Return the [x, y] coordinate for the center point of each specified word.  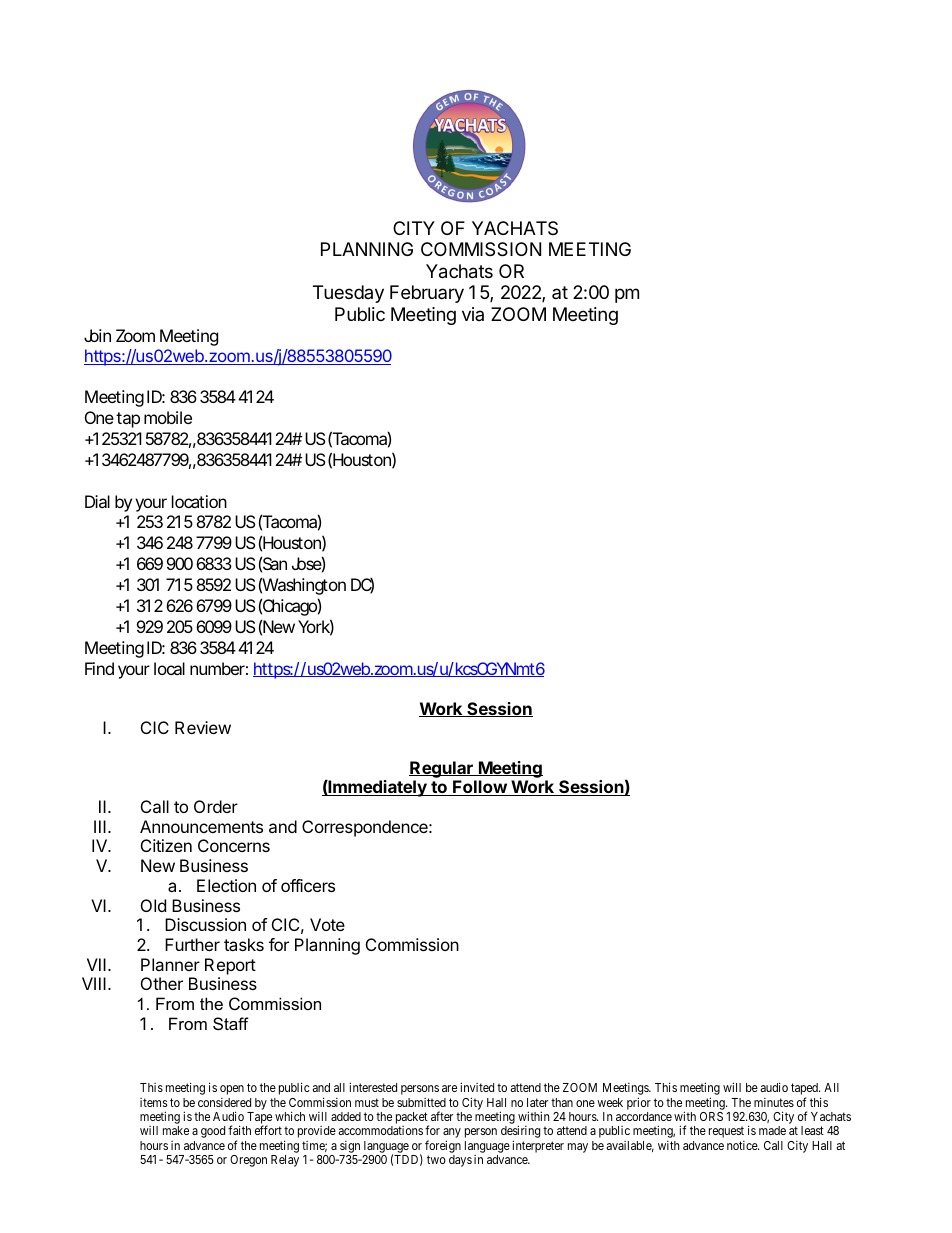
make [176, 1130]
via [473, 314]
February [427, 294]
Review [203, 727]
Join [97, 335]
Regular [442, 769]
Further [192, 944]
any [452, 1134]
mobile [168, 417]
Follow [480, 788]
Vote [327, 924]
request [726, 1132]
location [199, 501]
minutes [774, 1102]
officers [308, 885]
